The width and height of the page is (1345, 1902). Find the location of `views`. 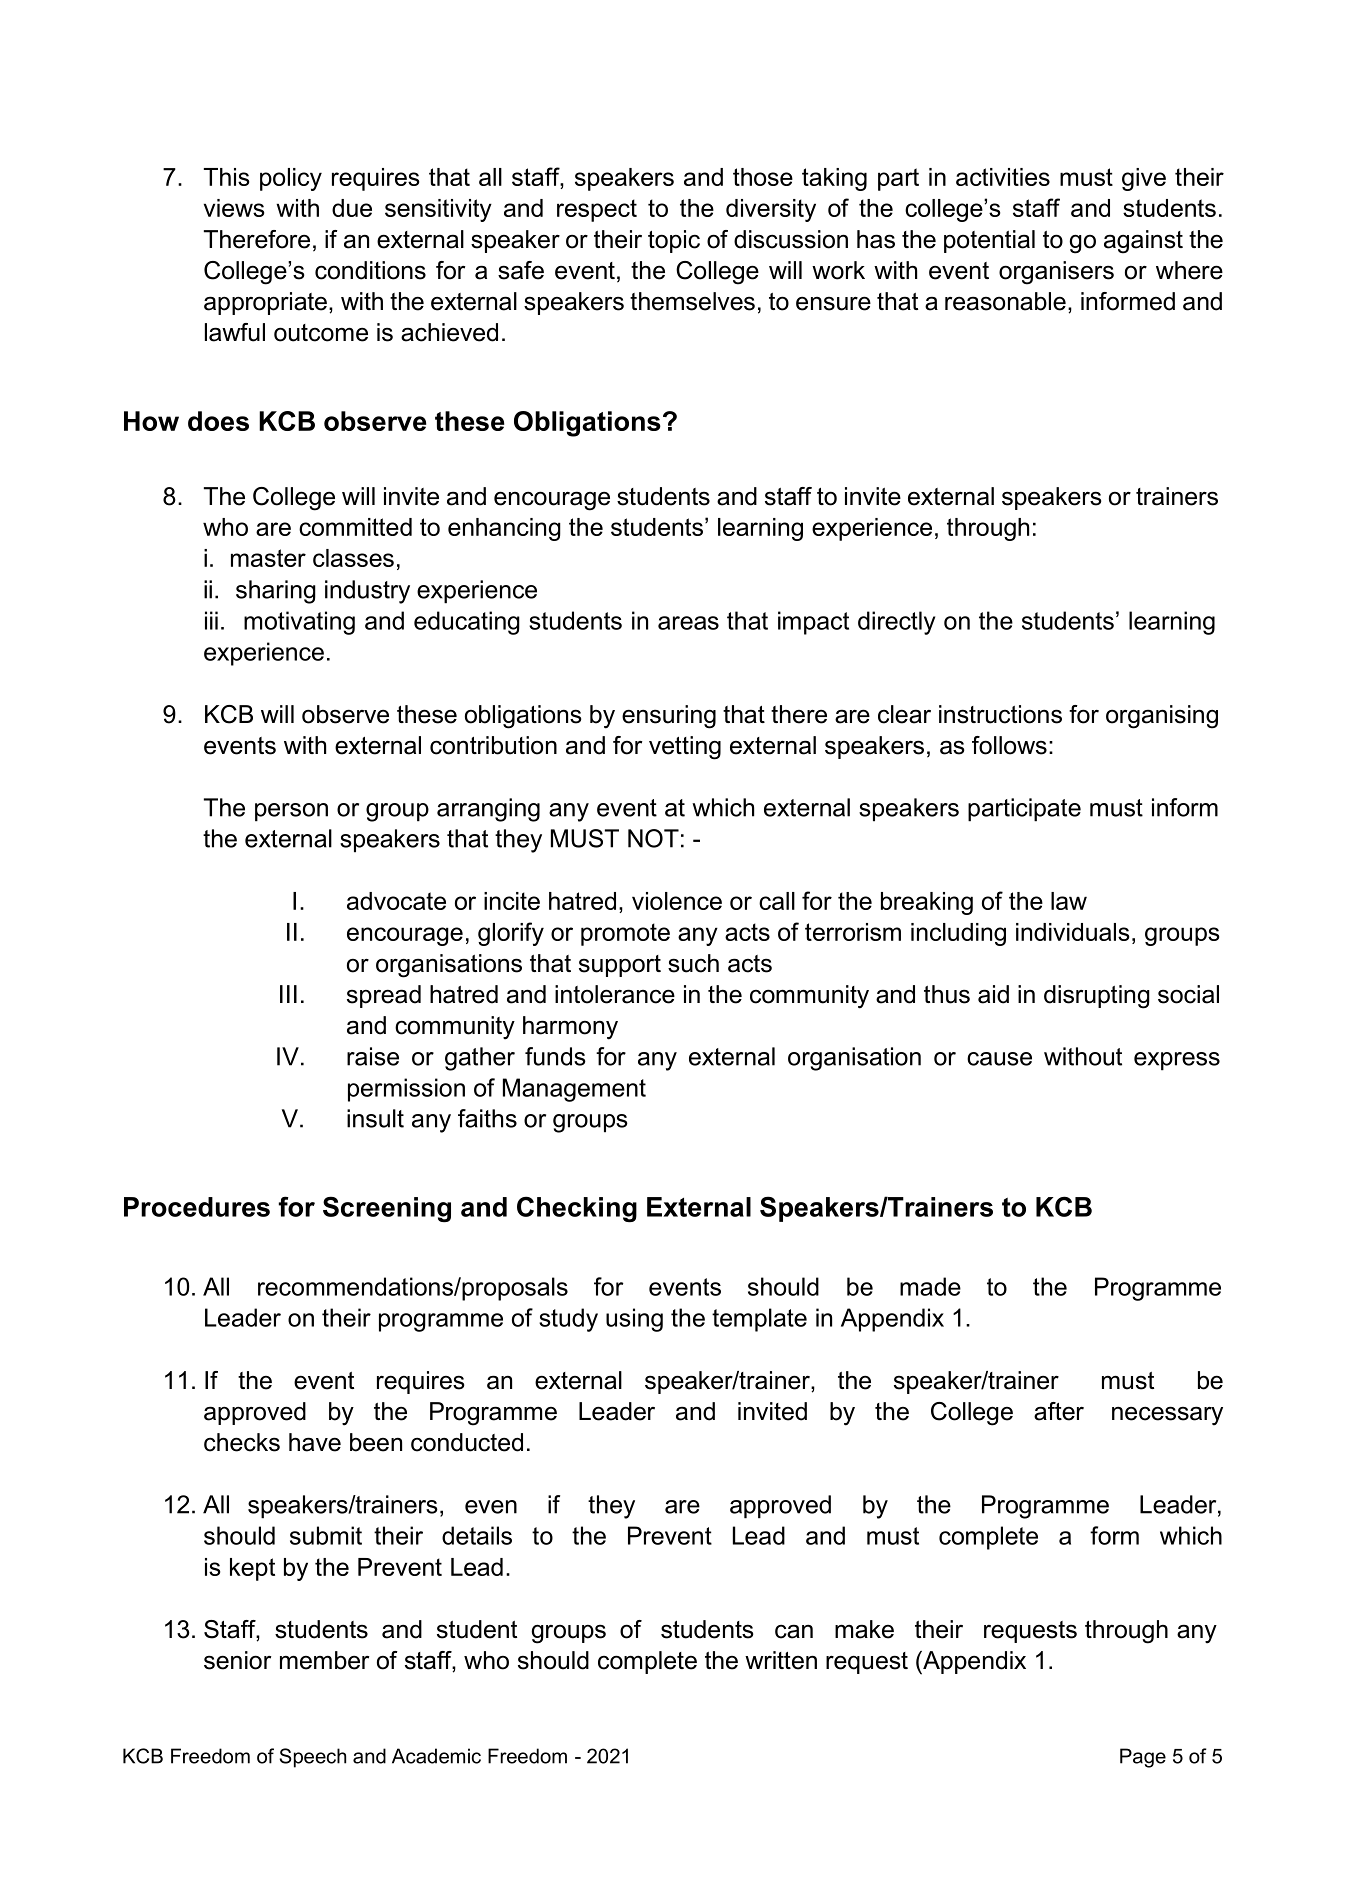

views is located at coordinates (234, 208).
